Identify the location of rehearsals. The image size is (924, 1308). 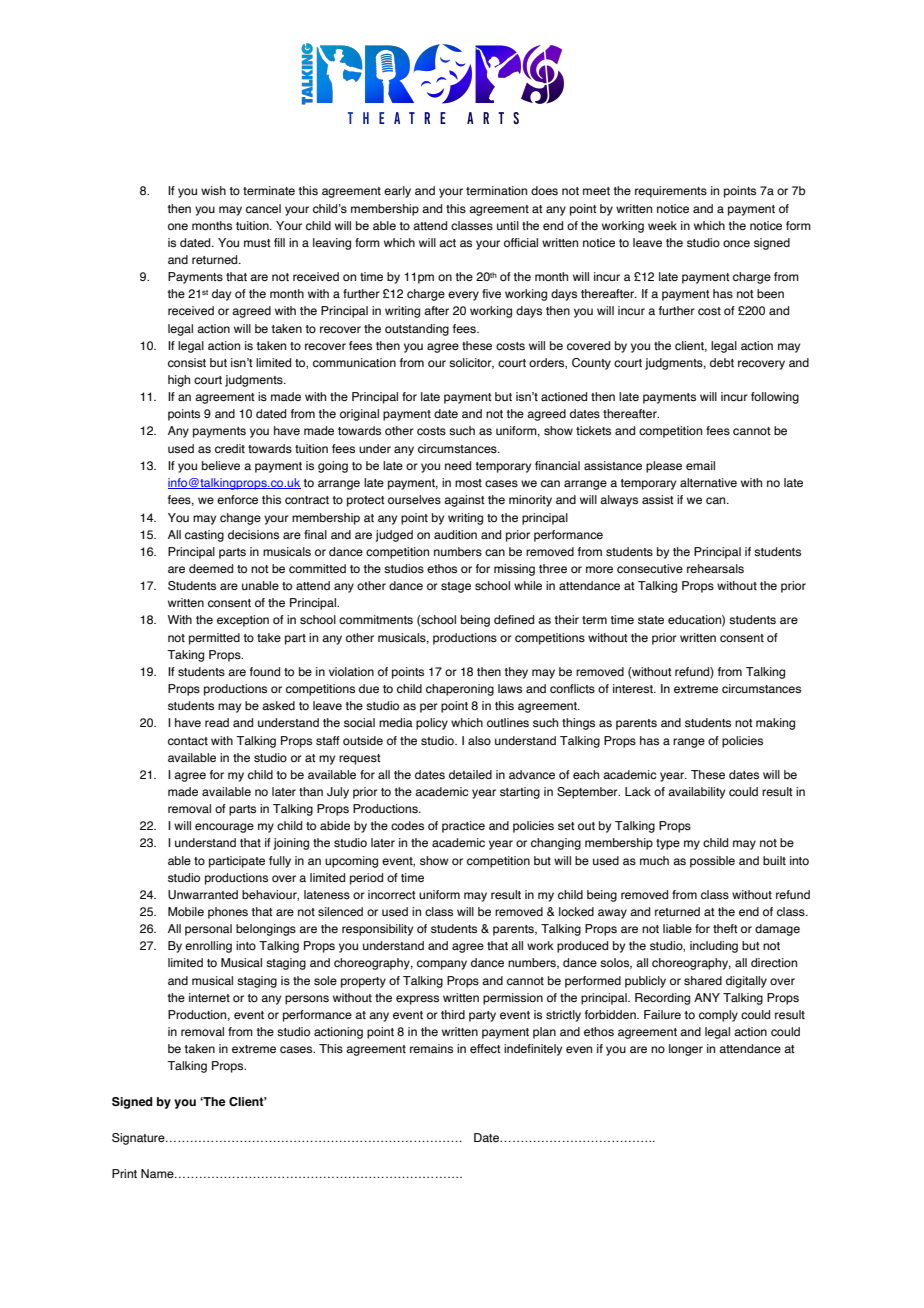
(715, 568).
